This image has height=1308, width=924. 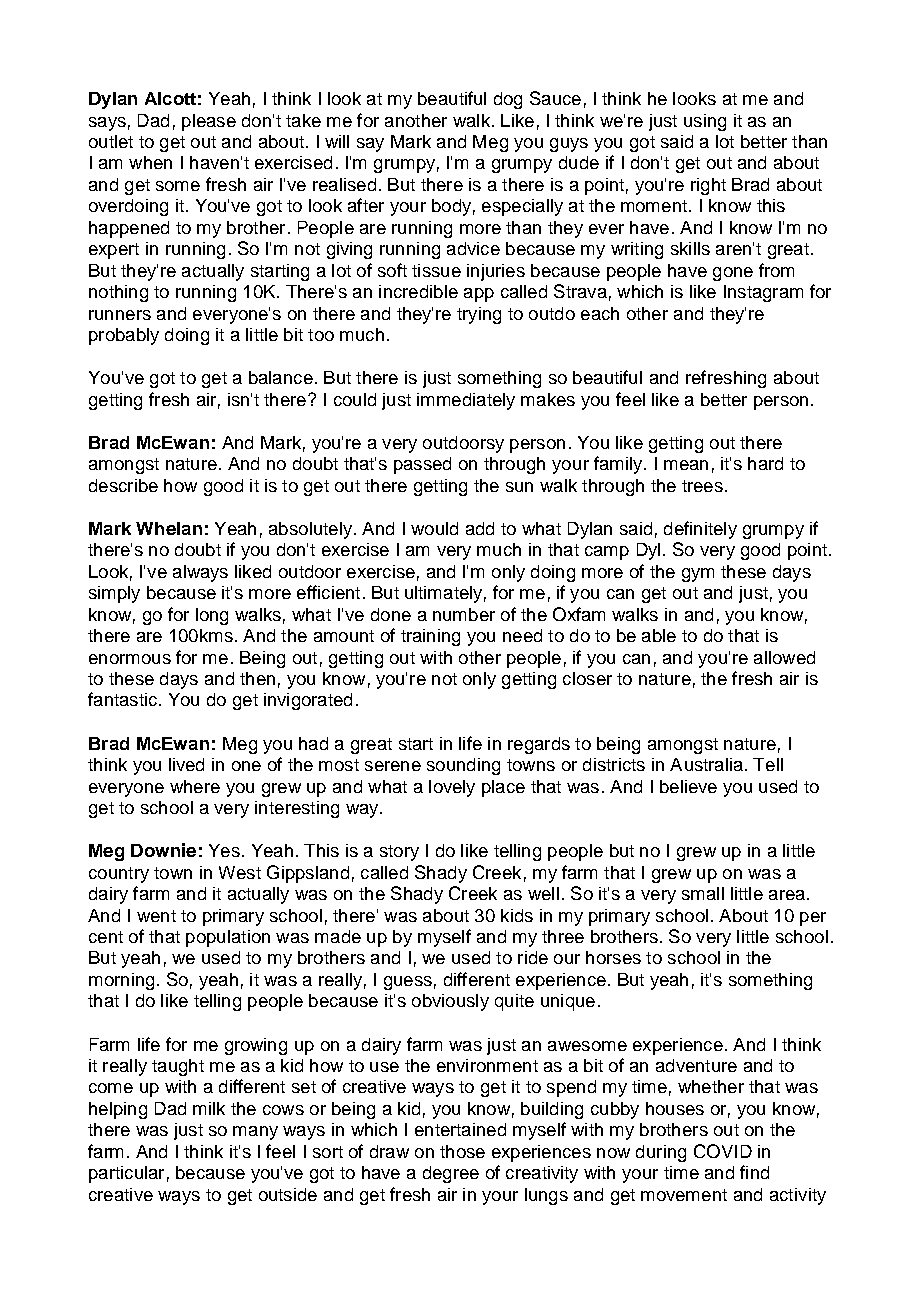 I want to click on using, so click(x=705, y=122).
